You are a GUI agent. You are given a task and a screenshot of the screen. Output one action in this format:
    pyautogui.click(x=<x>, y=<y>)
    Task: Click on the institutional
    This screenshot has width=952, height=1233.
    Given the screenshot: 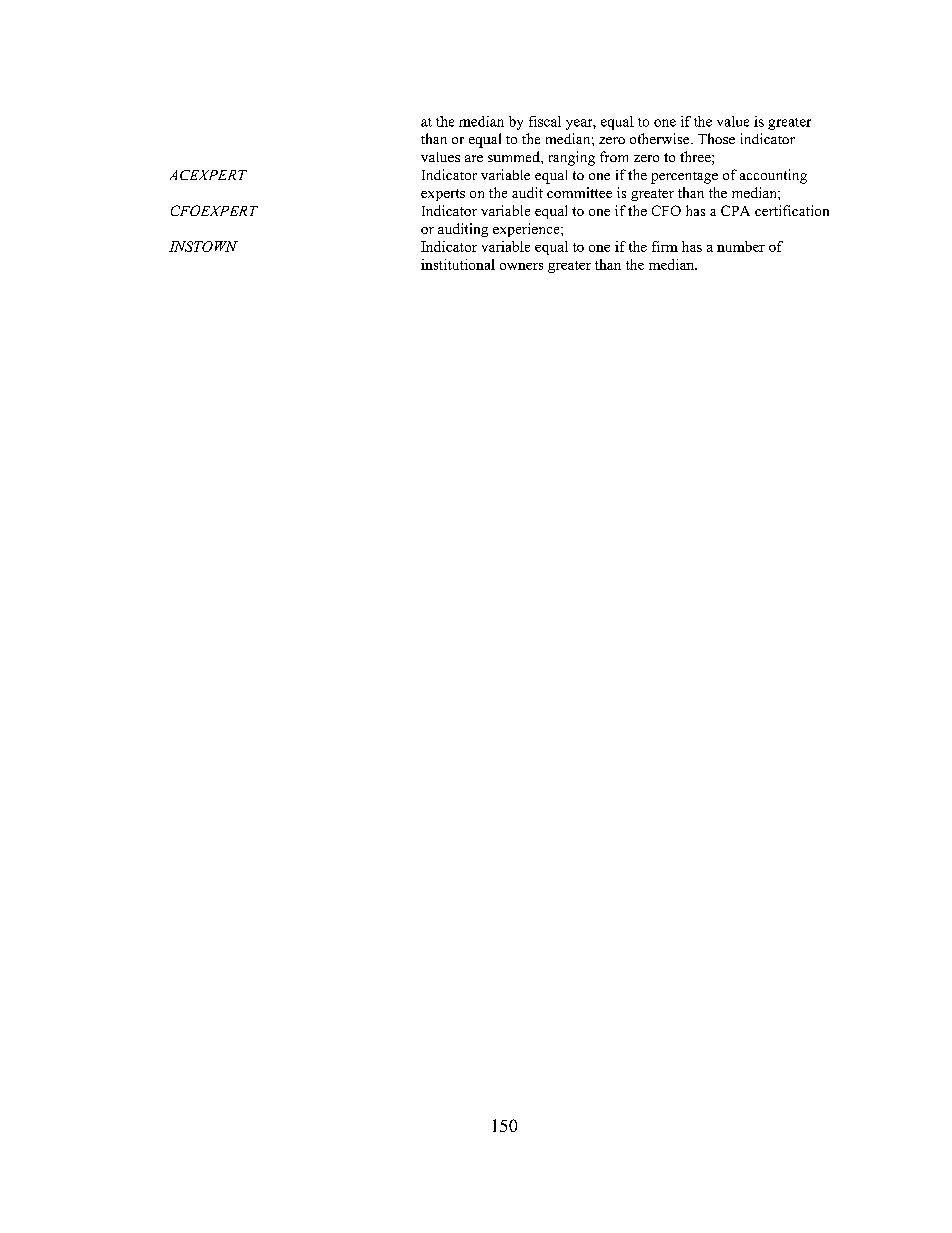 What is the action you would take?
    pyautogui.click(x=458, y=264)
